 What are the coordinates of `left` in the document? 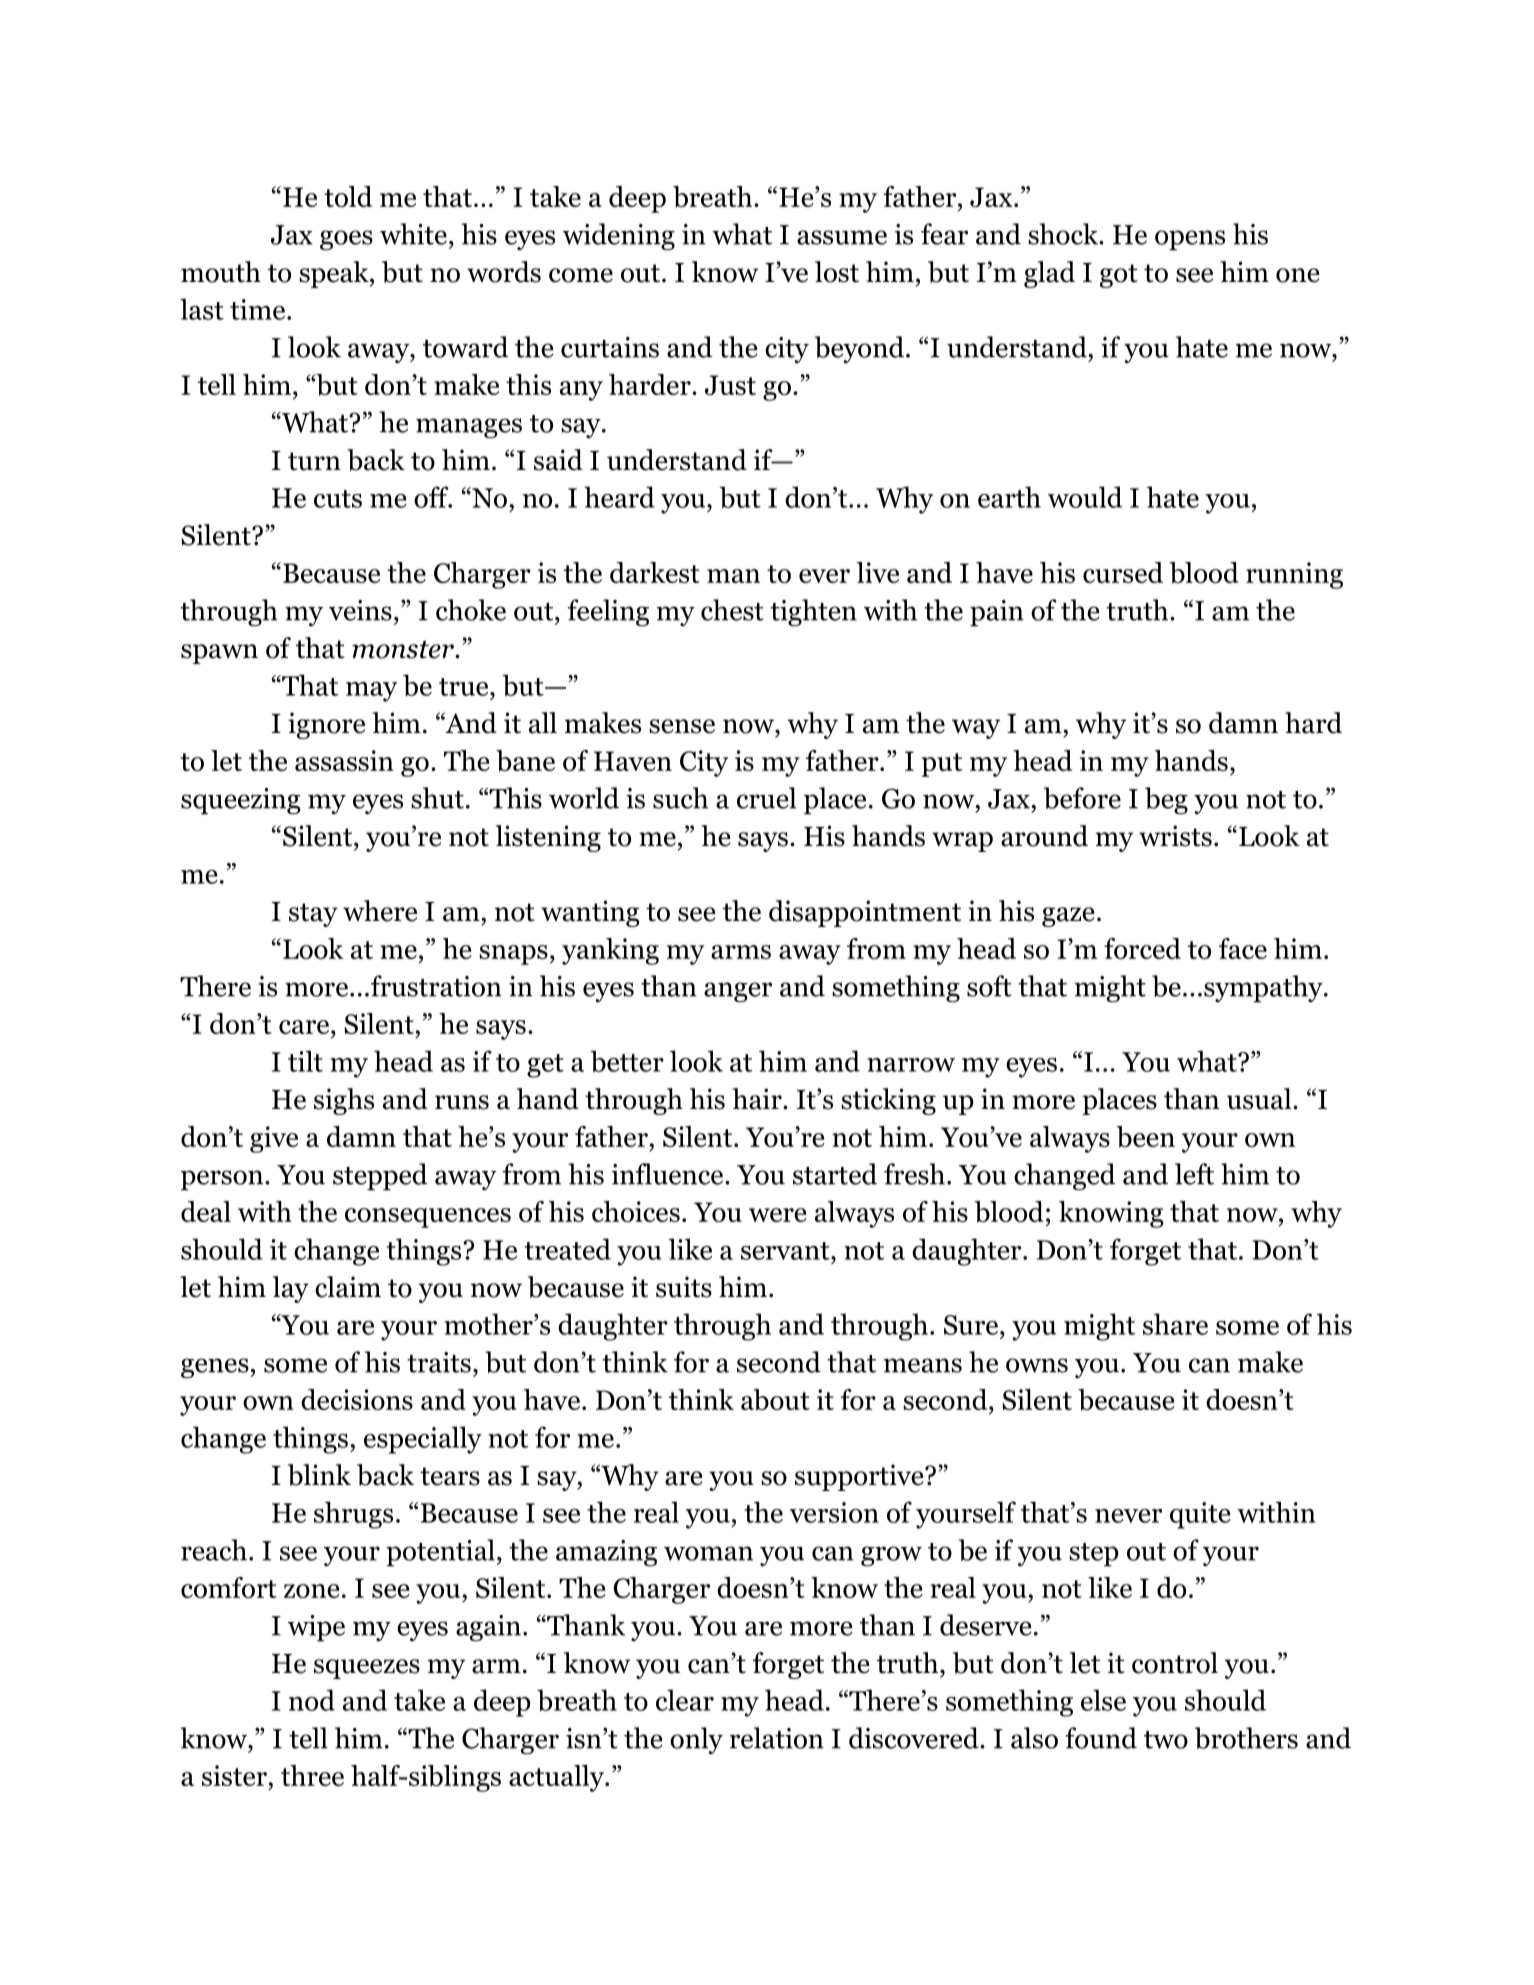 It's located at (1194, 1174).
